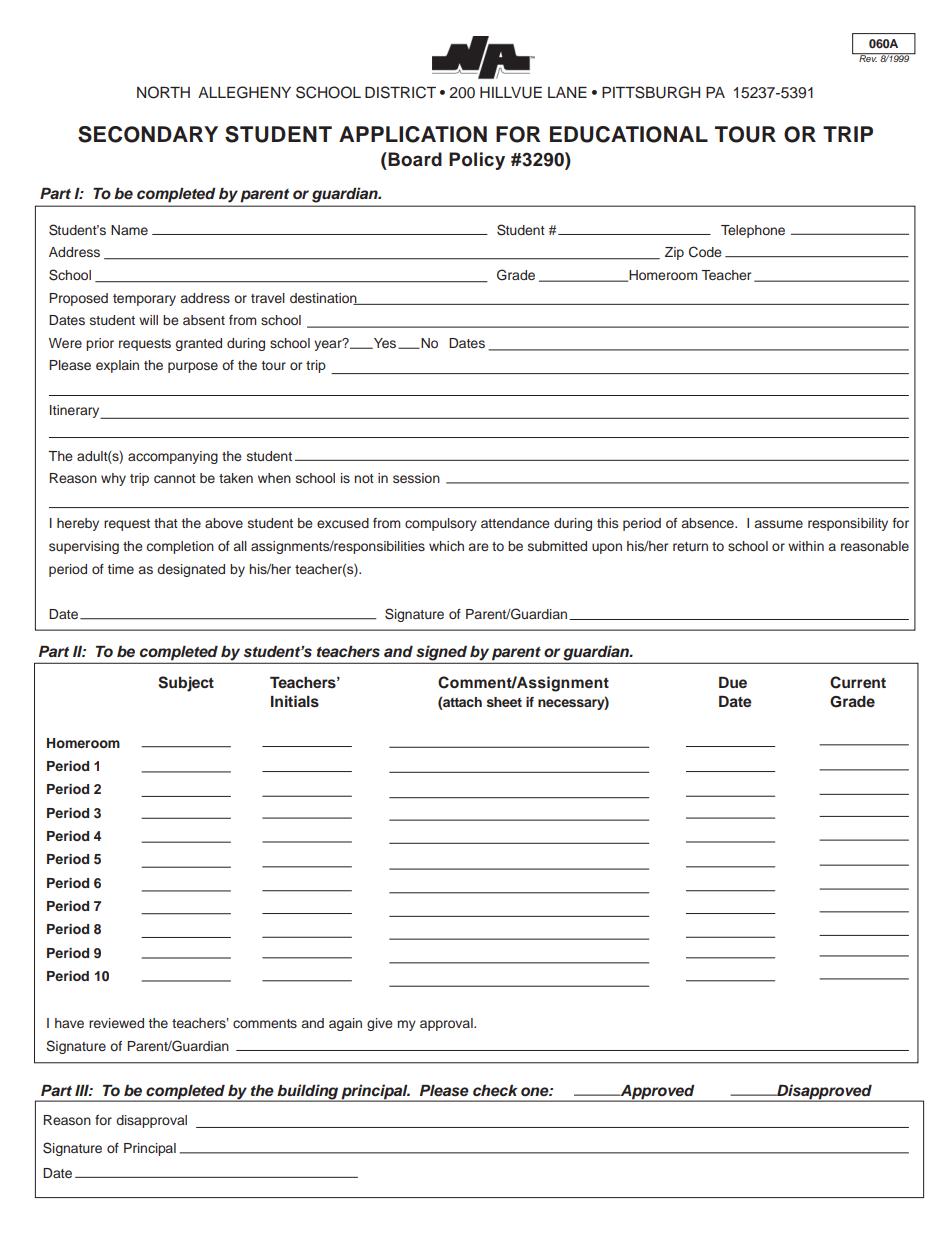 The image size is (952, 1233). What do you see at coordinates (733, 682) in the screenshot?
I see `Due` at bounding box center [733, 682].
